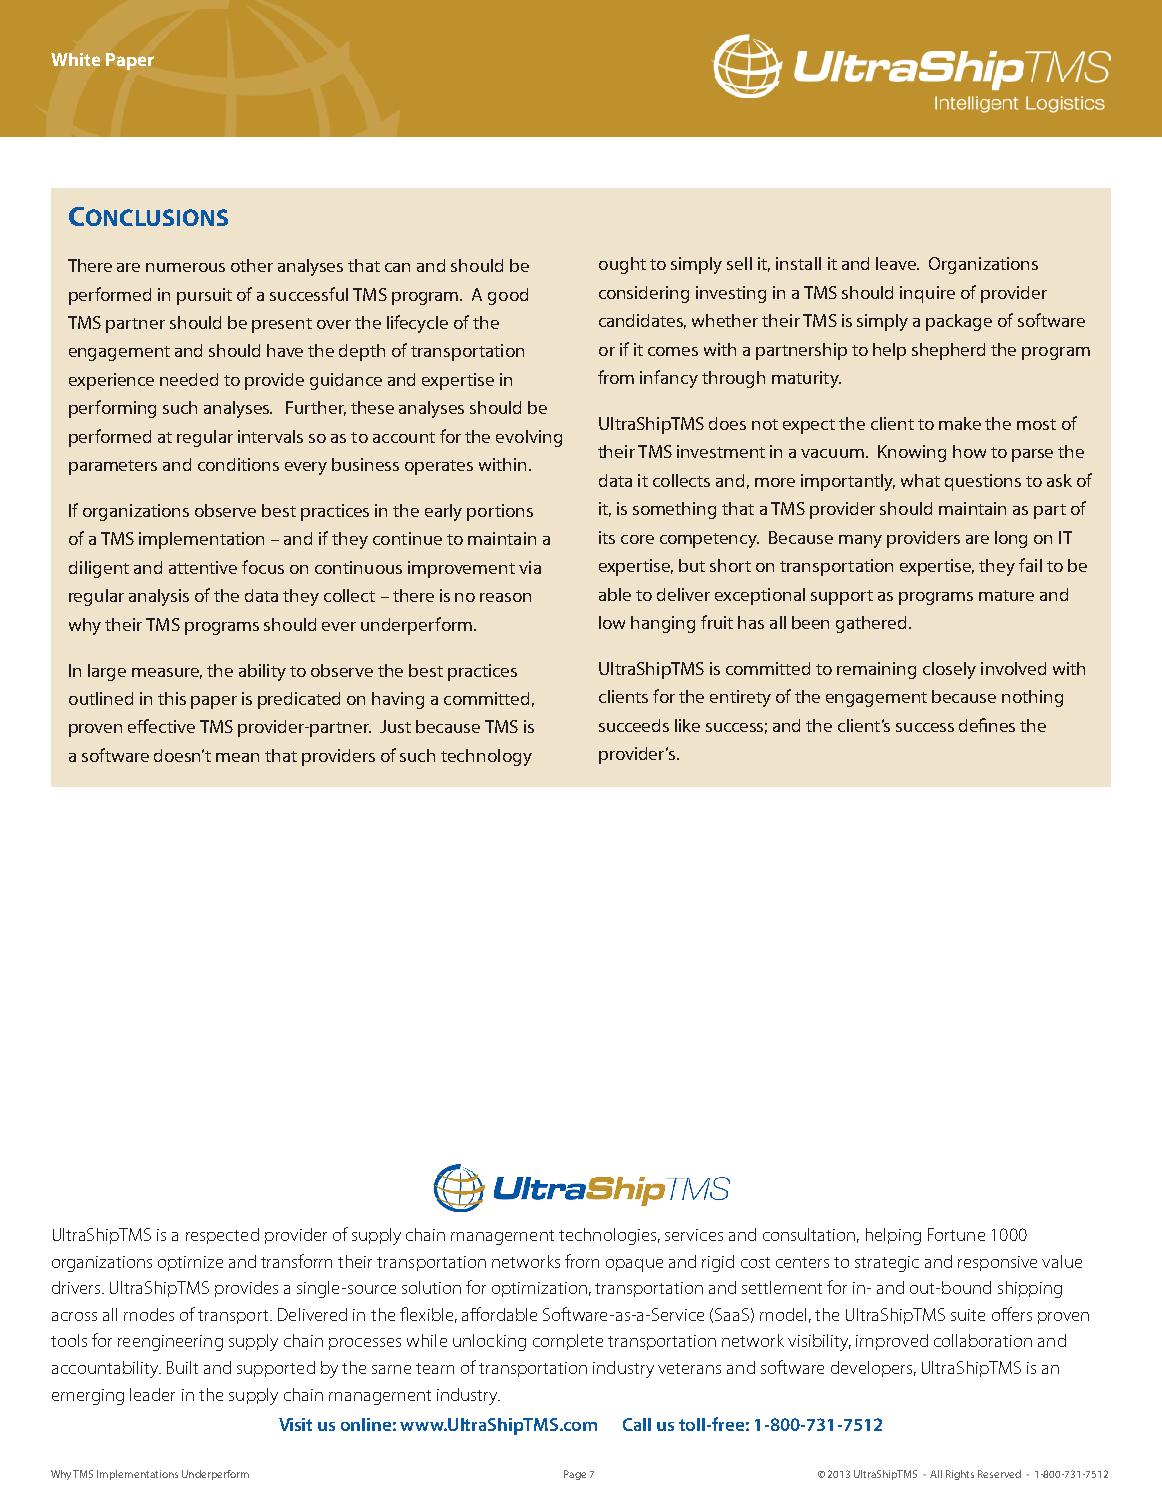 This document has width=1162, height=1504. Describe the element at coordinates (622, 265) in the document. I see `ought` at that location.
